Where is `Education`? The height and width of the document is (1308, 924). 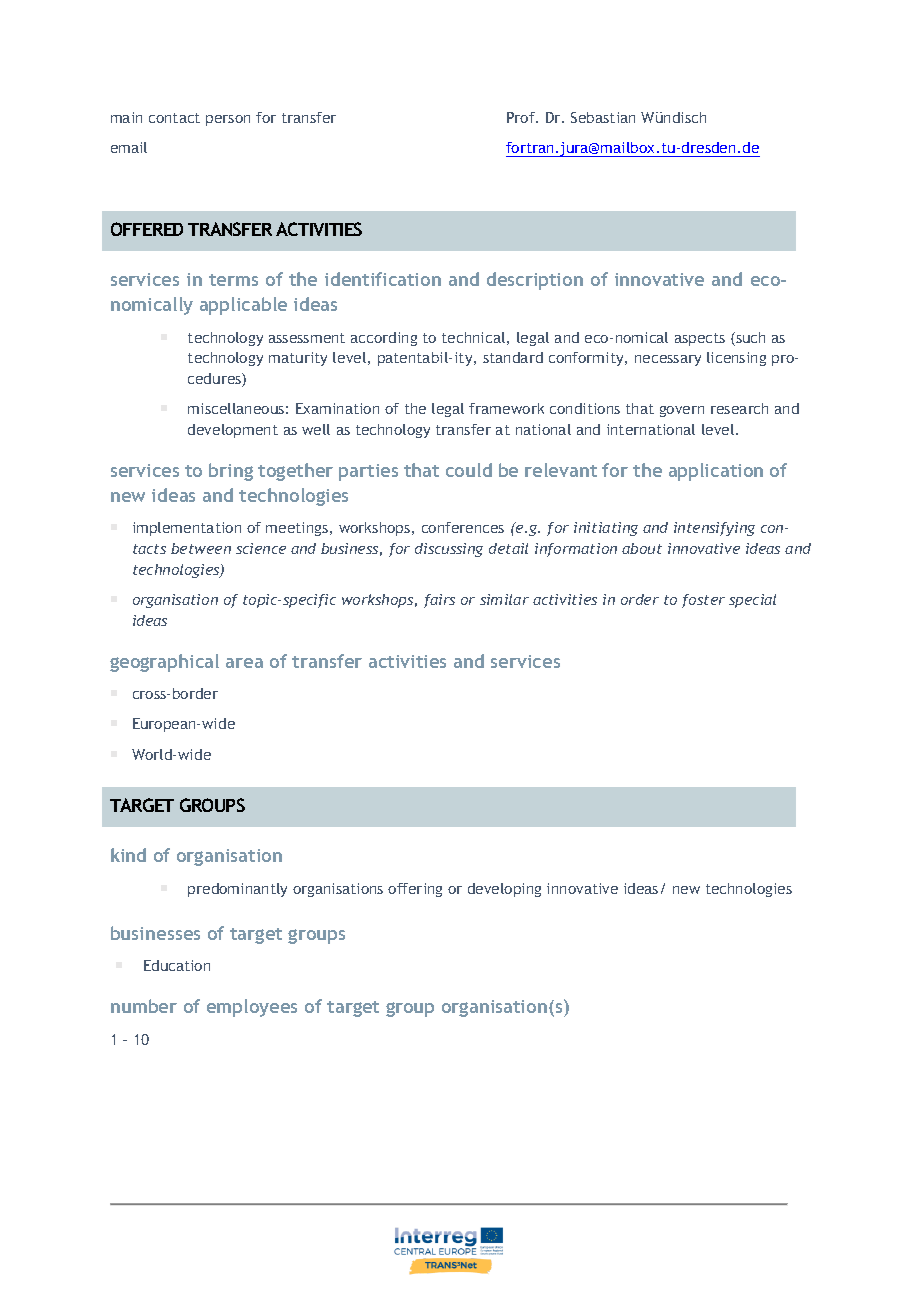 Education is located at coordinates (177, 965).
